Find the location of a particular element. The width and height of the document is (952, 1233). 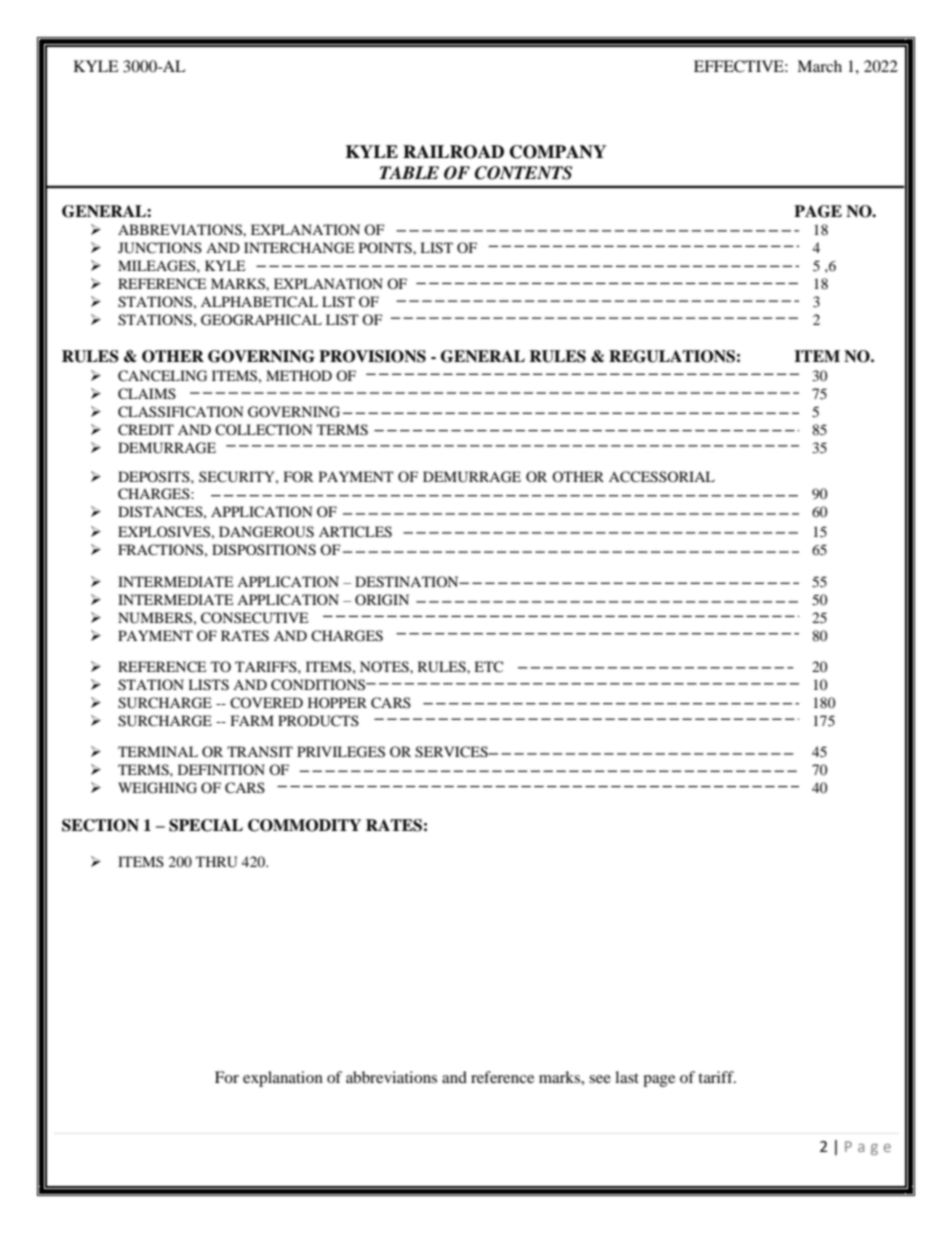

March is located at coordinates (819, 66).
